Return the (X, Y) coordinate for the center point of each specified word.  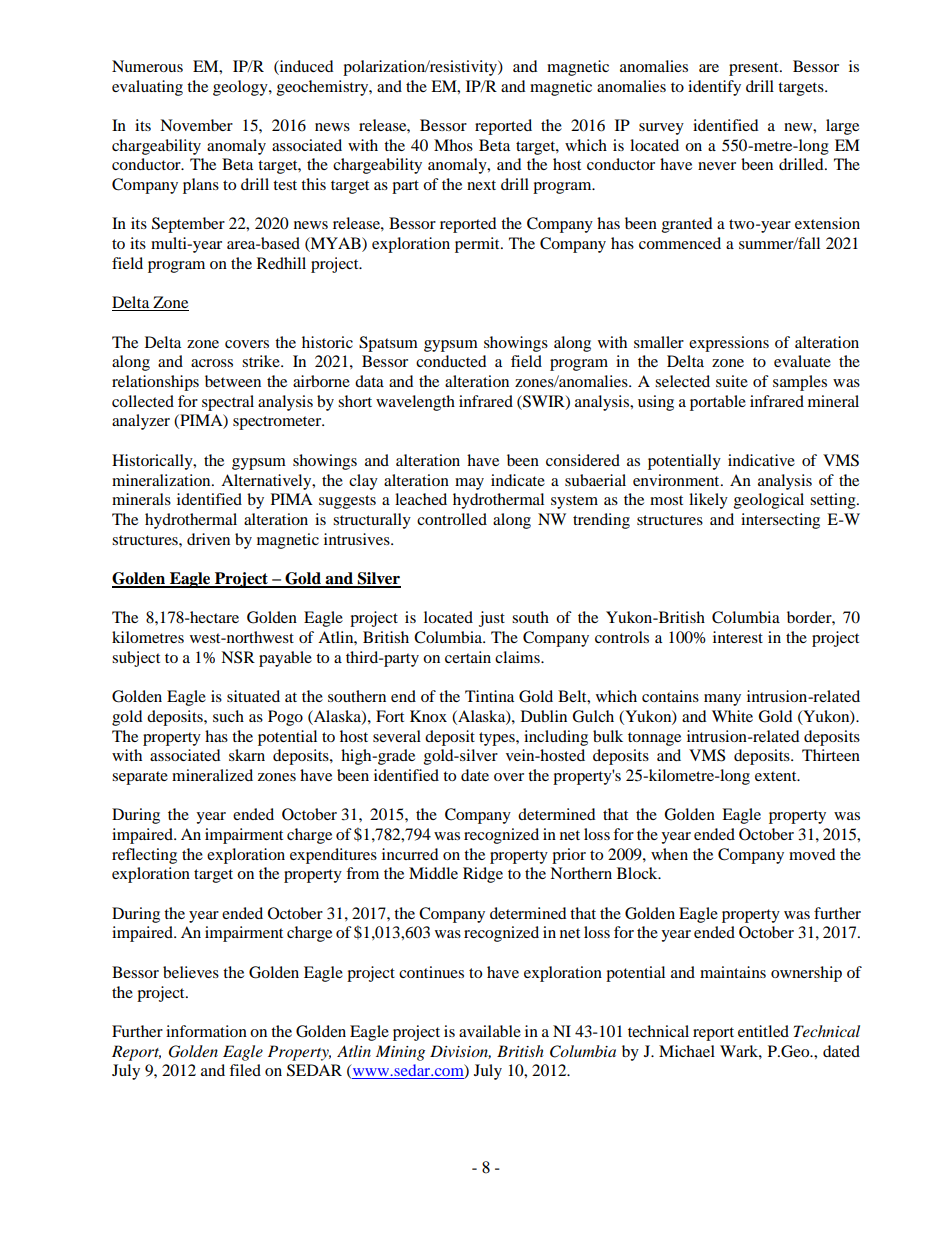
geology (241, 88)
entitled (763, 1031)
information (206, 1031)
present (755, 69)
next (481, 185)
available (490, 1031)
